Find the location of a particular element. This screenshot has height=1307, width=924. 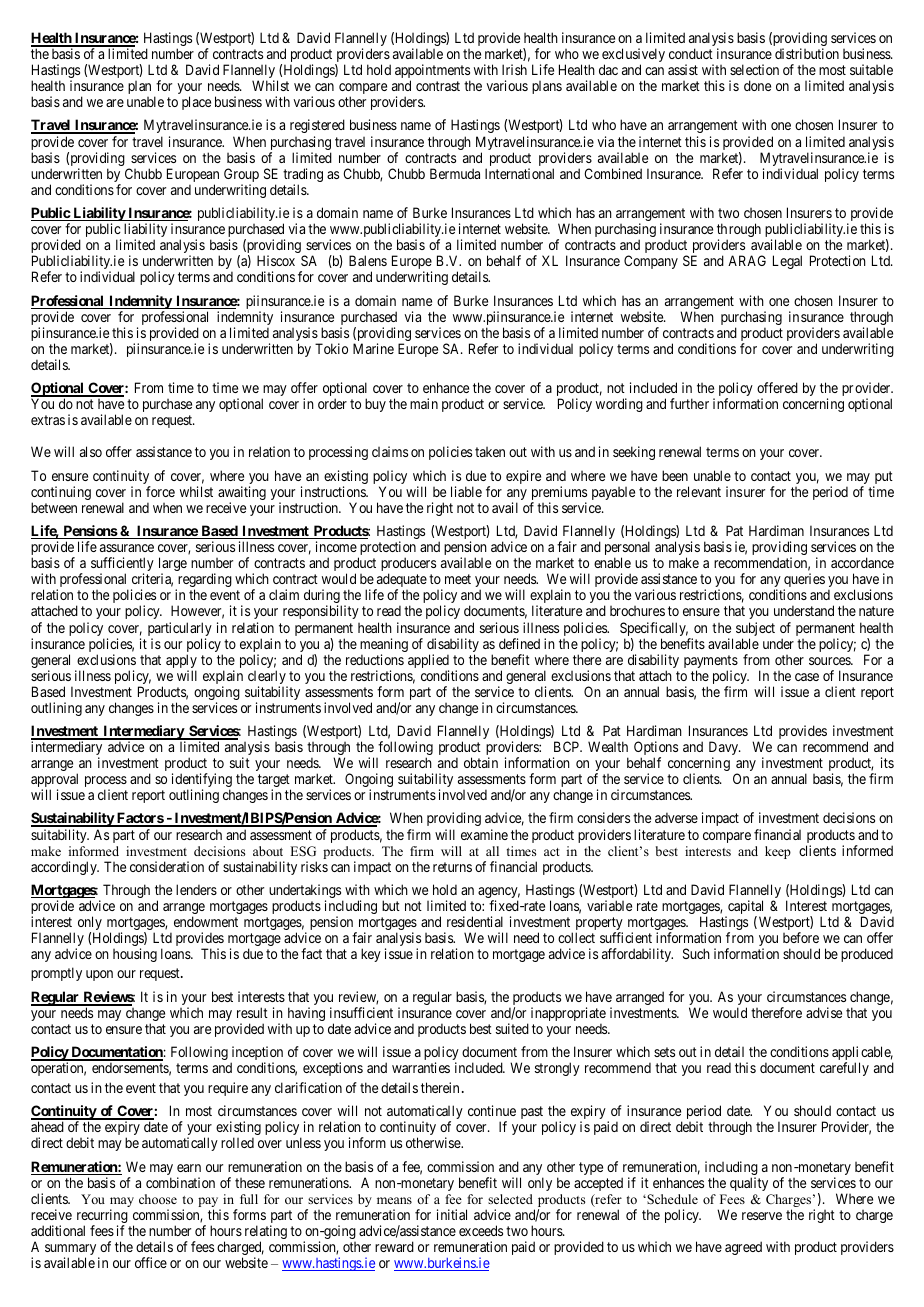

residential is located at coordinates (475, 921).
